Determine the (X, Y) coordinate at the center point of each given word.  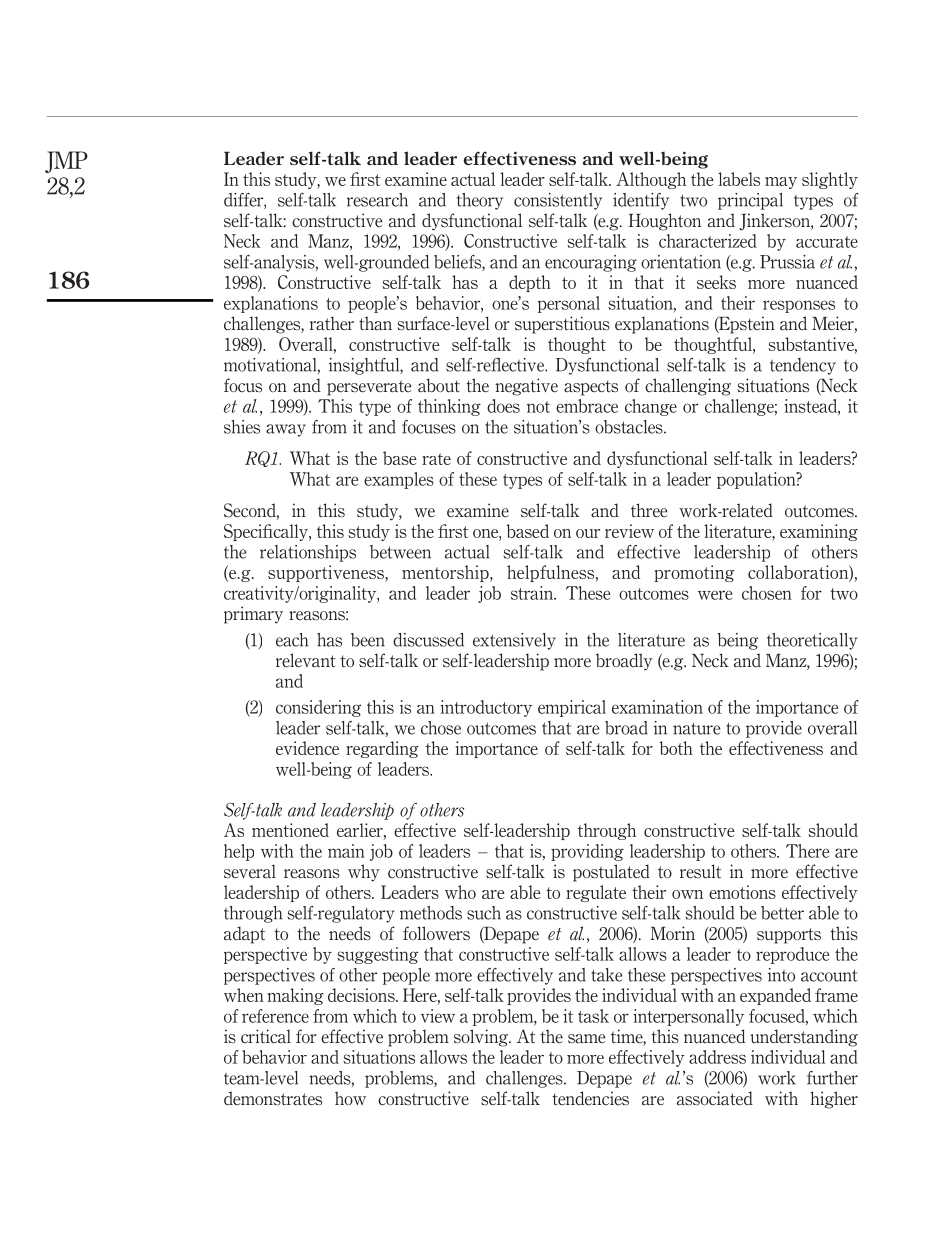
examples (399, 480)
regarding (382, 749)
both (676, 748)
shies (242, 427)
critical (266, 1036)
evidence (307, 748)
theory (480, 201)
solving (482, 1038)
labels (739, 179)
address (717, 1057)
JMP (66, 162)
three (649, 510)
